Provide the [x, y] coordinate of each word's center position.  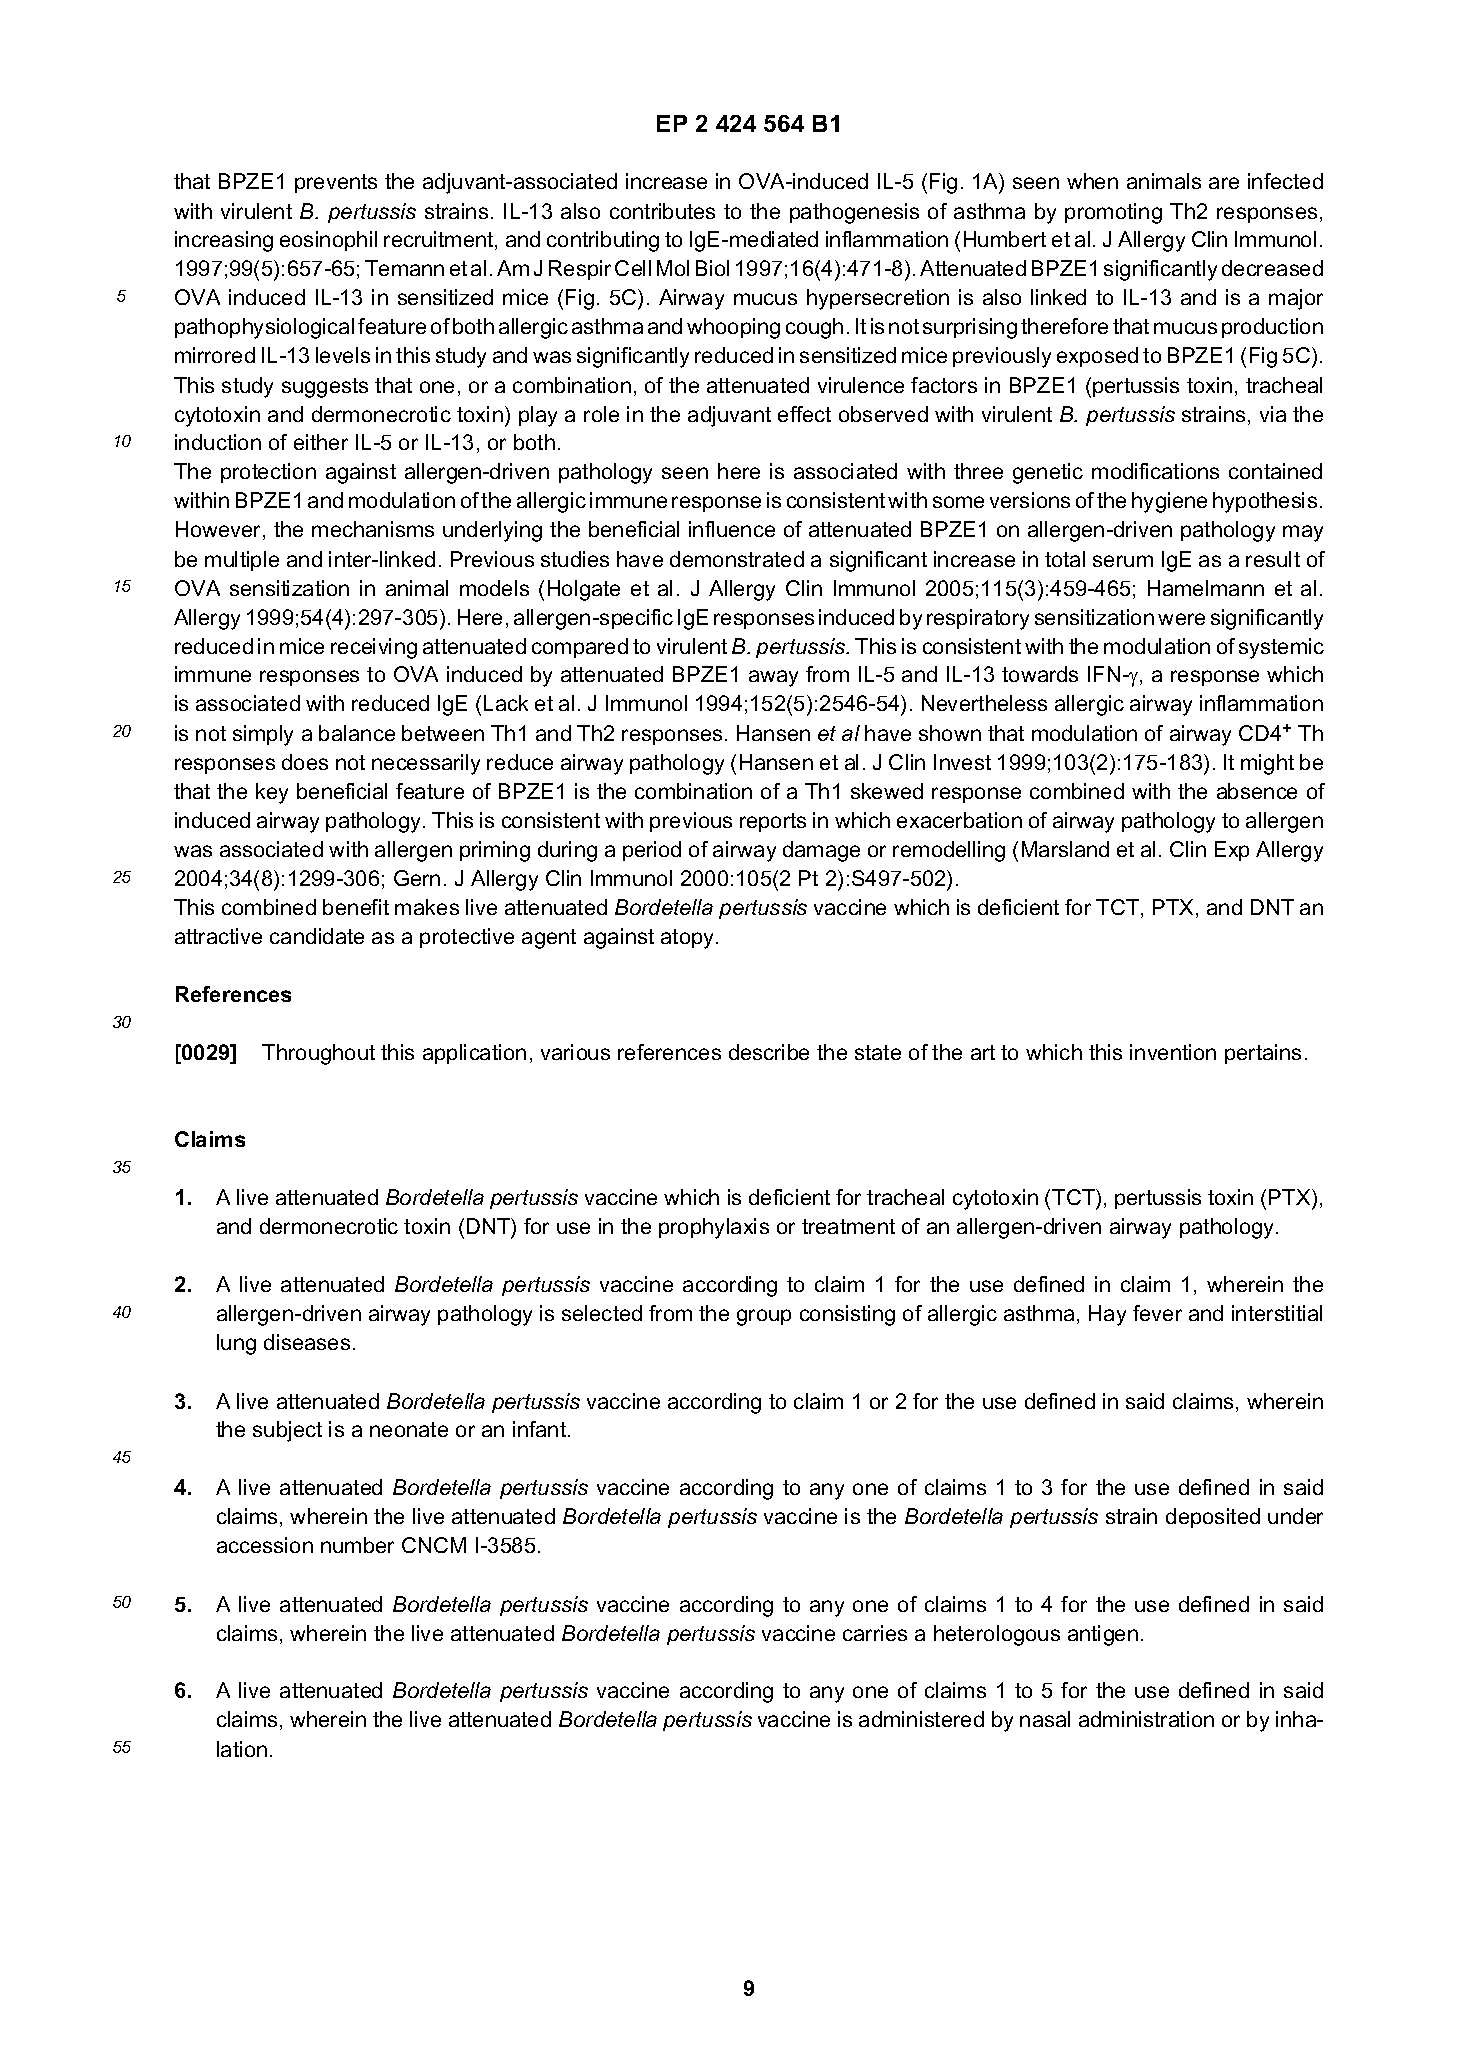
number [357, 1545]
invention [1173, 1052]
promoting [1113, 213]
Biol [712, 268]
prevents [336, 183]
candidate [317, 936]
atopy [689, 939]
